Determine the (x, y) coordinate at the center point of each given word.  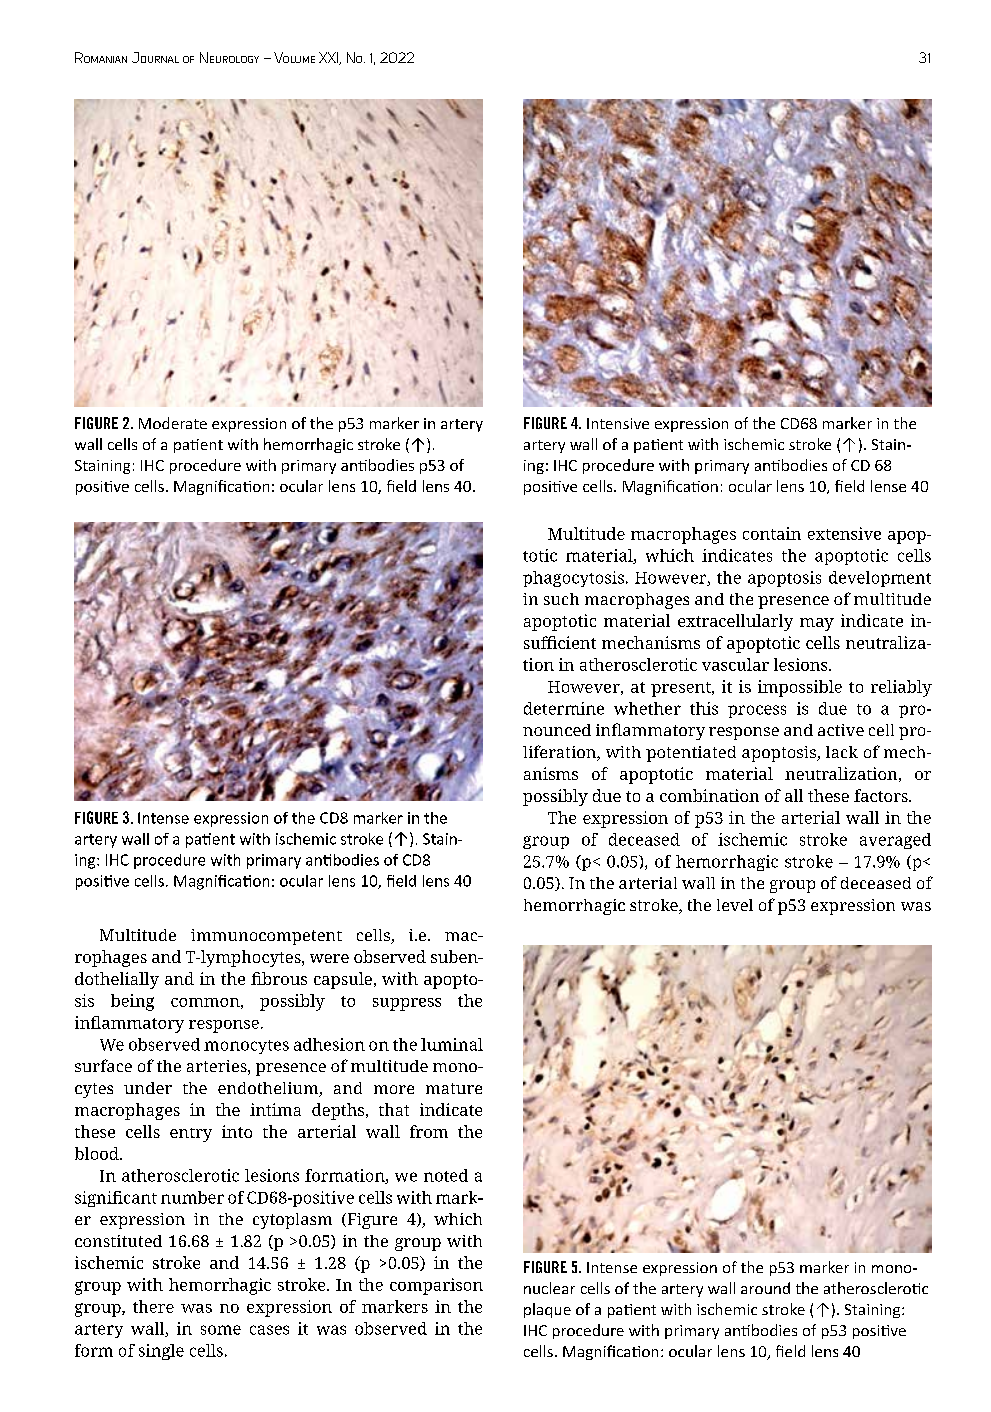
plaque (547, 1310)
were (329, 958)
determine (564, 708)
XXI (330, 58)
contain (772, 533)
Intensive (618, 423)
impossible (800, 688)
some (221, 1330)
